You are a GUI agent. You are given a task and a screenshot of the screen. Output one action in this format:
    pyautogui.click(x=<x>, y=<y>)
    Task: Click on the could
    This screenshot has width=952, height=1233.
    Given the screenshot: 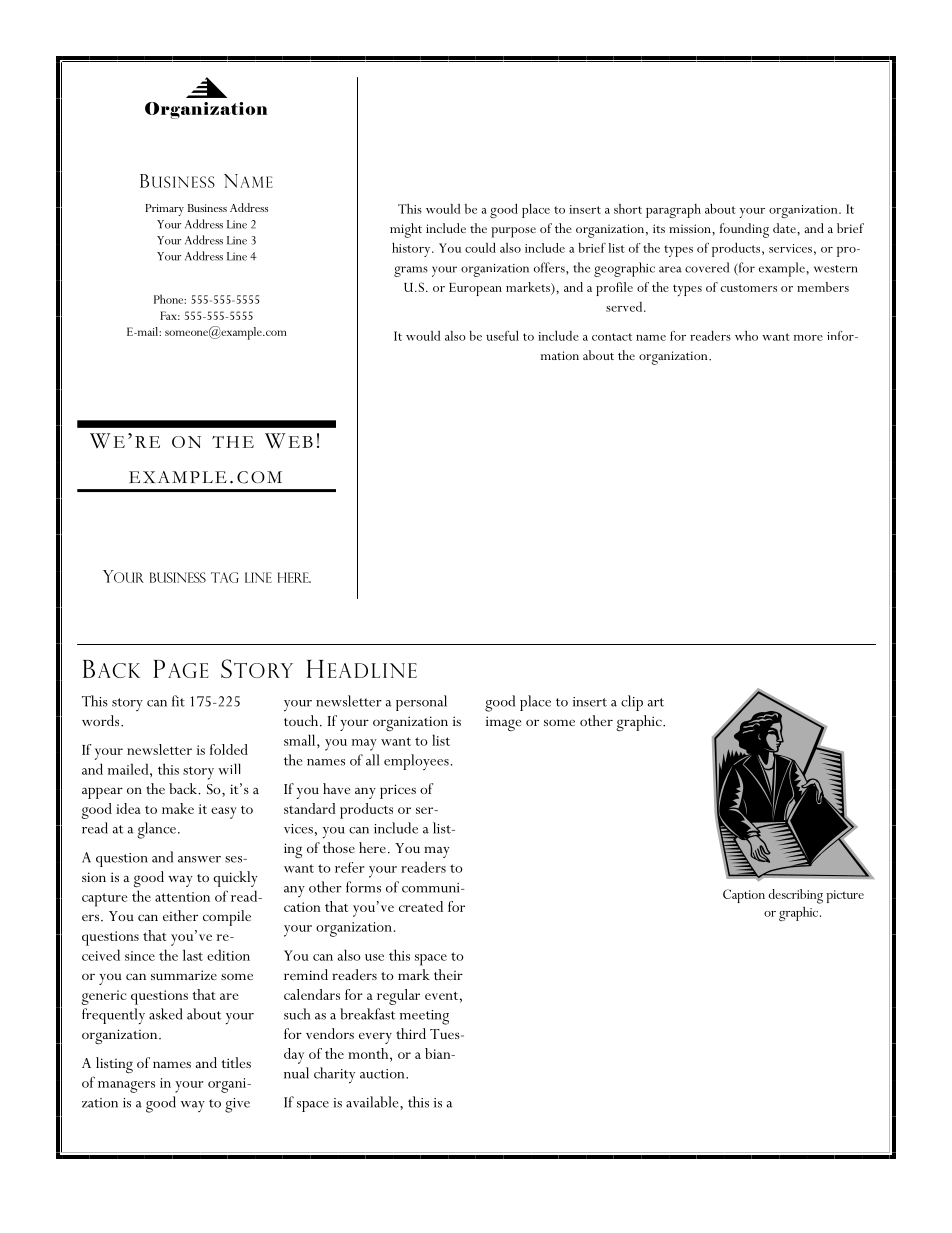 What is the action you would take?
    pyautogui.click(x=480, y=247)
